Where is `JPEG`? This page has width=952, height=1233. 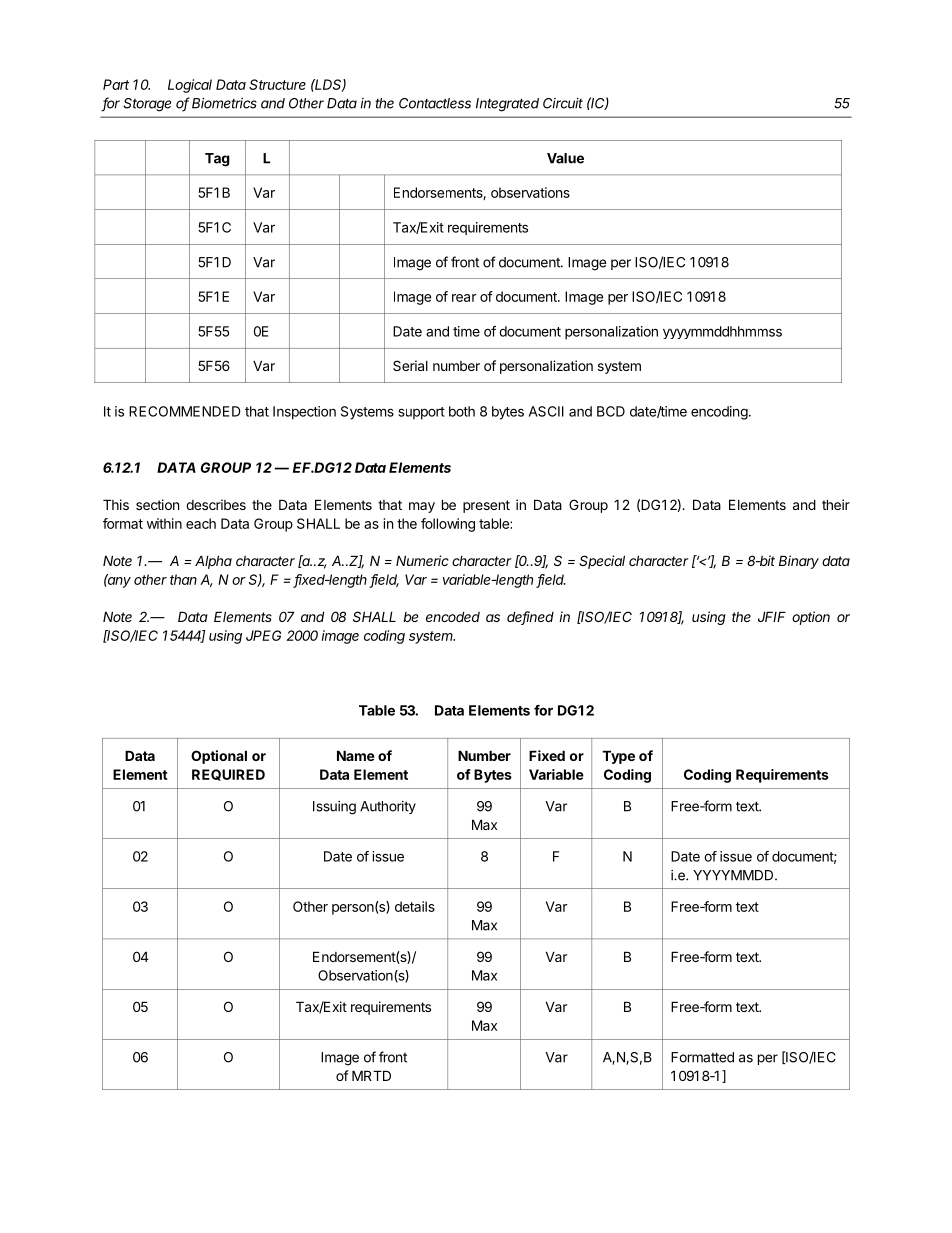
JPEG is located at coordinates (263, 635).
